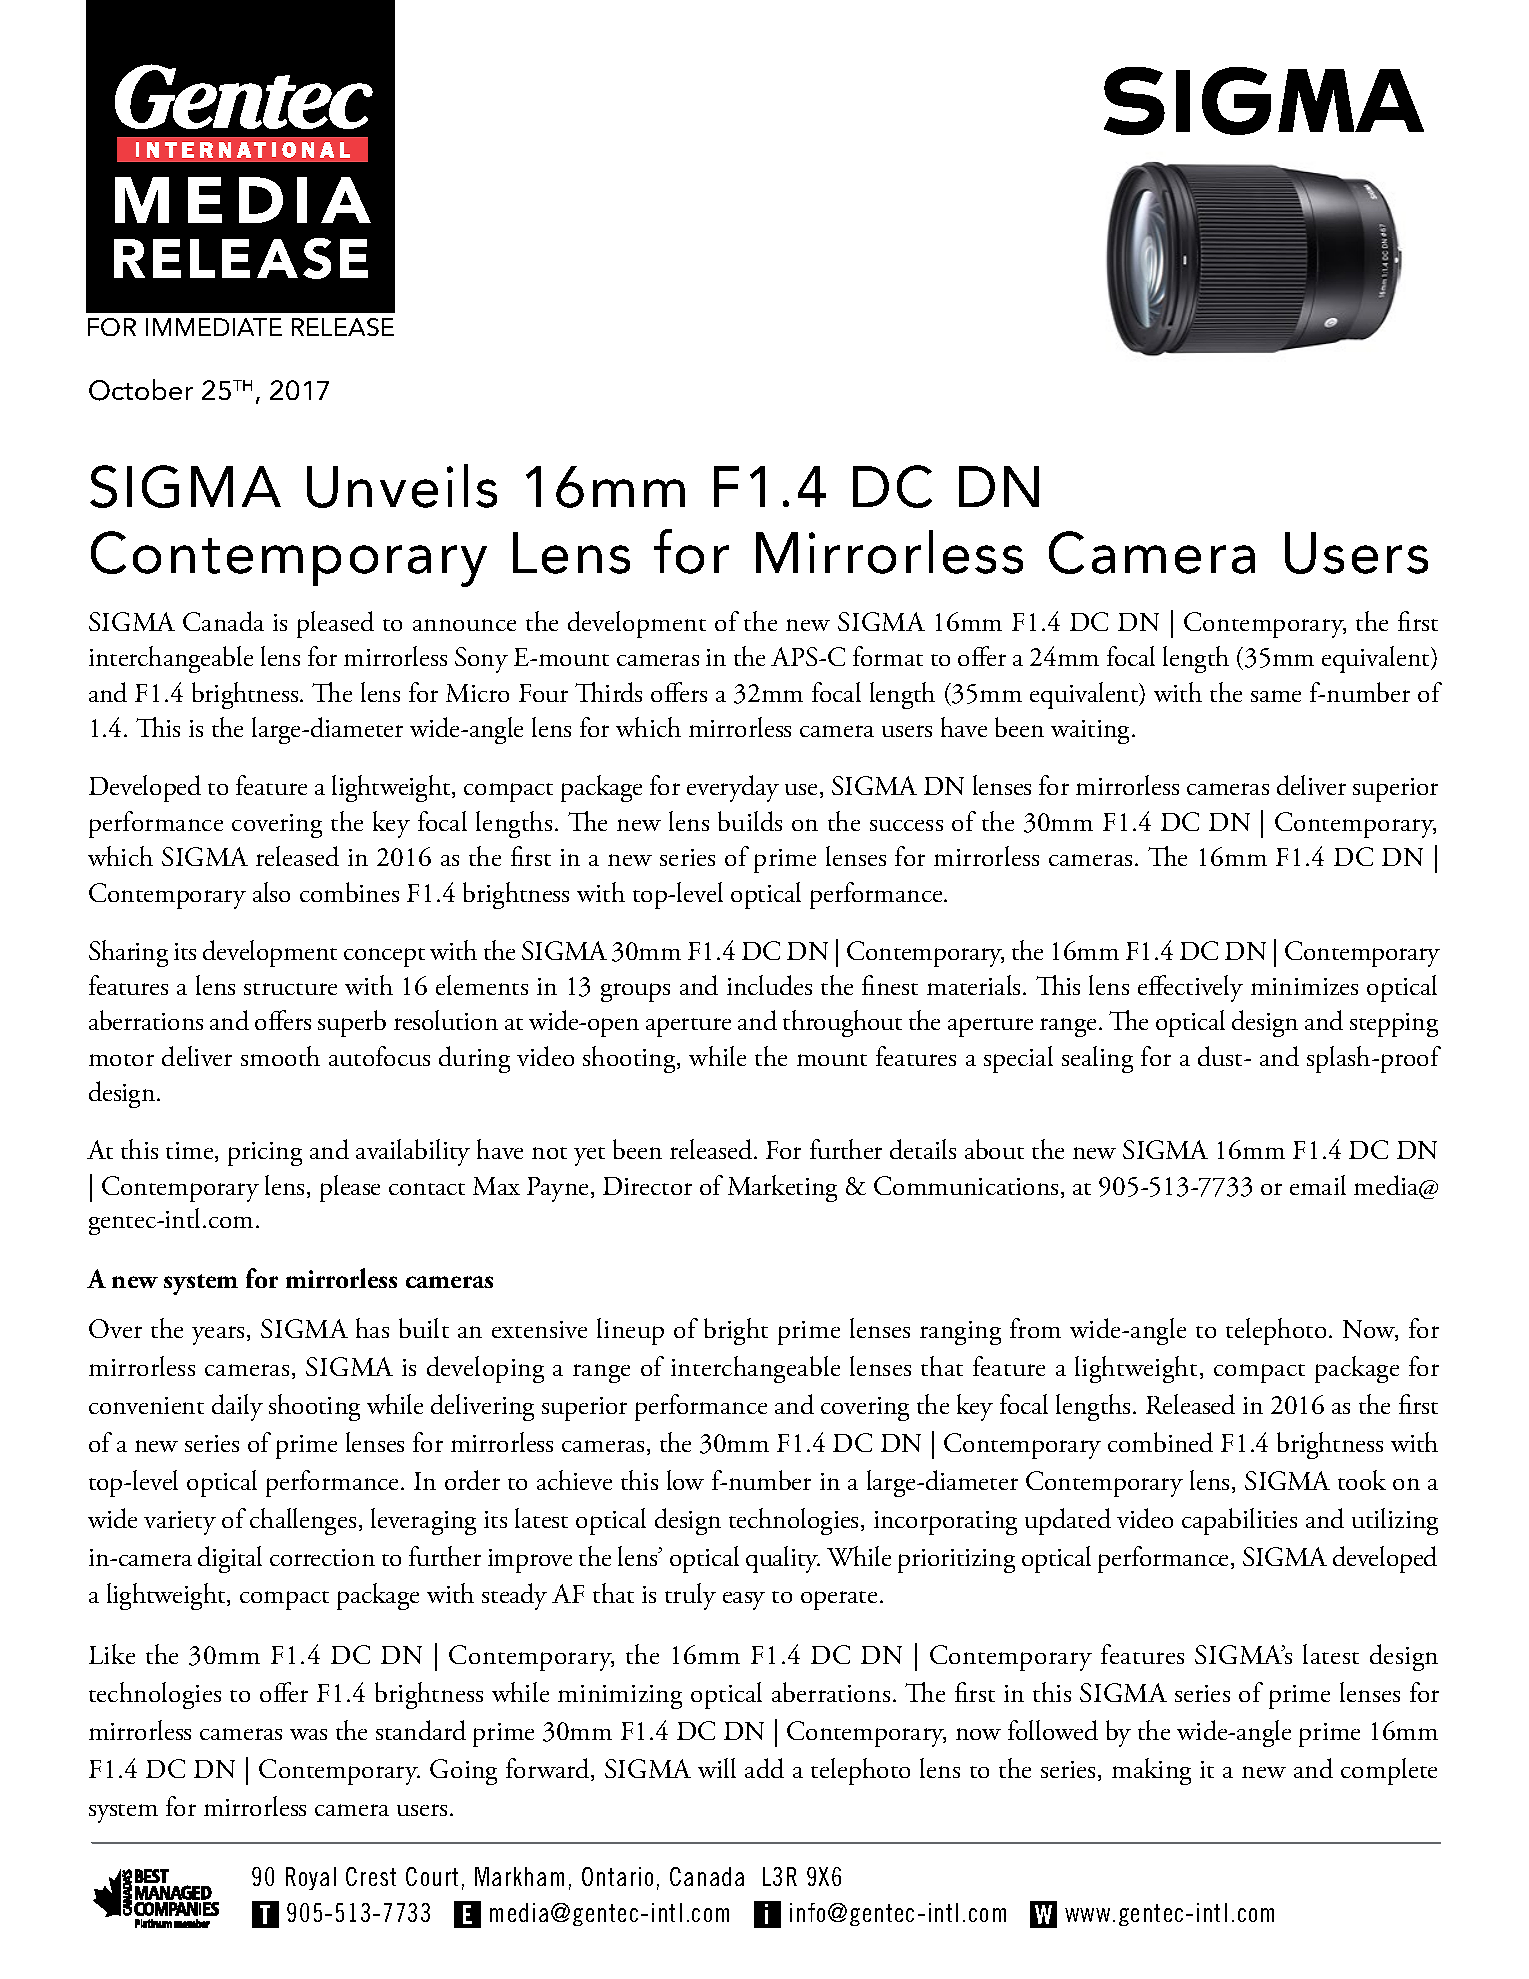 This page has height=1979, width=1529. What do you see at coordinates (1160, 1442) in the page?
I see `combined` at bounding box center [1160, 1442].
